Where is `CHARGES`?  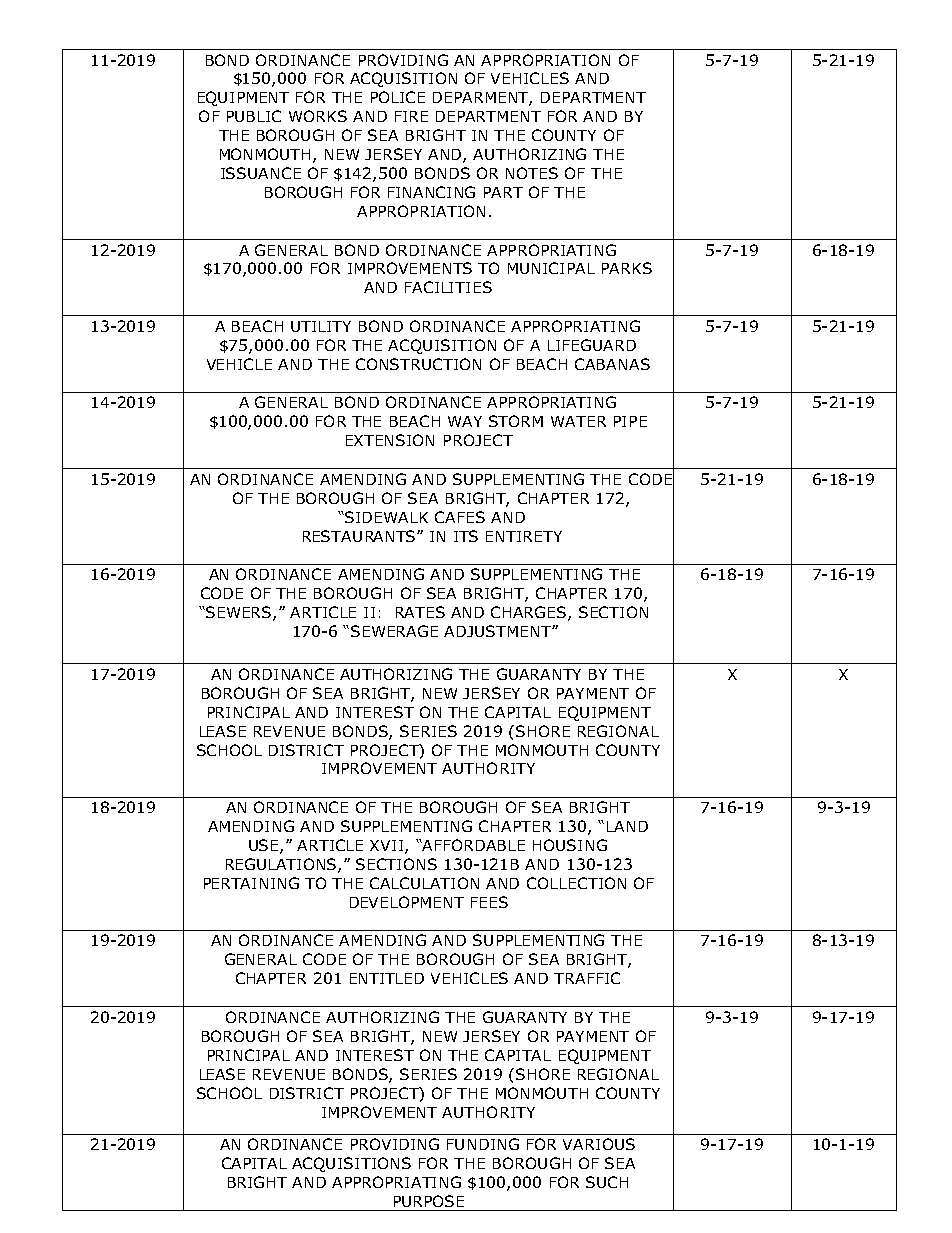
CHARGES is located at coordinates (530, 613).
